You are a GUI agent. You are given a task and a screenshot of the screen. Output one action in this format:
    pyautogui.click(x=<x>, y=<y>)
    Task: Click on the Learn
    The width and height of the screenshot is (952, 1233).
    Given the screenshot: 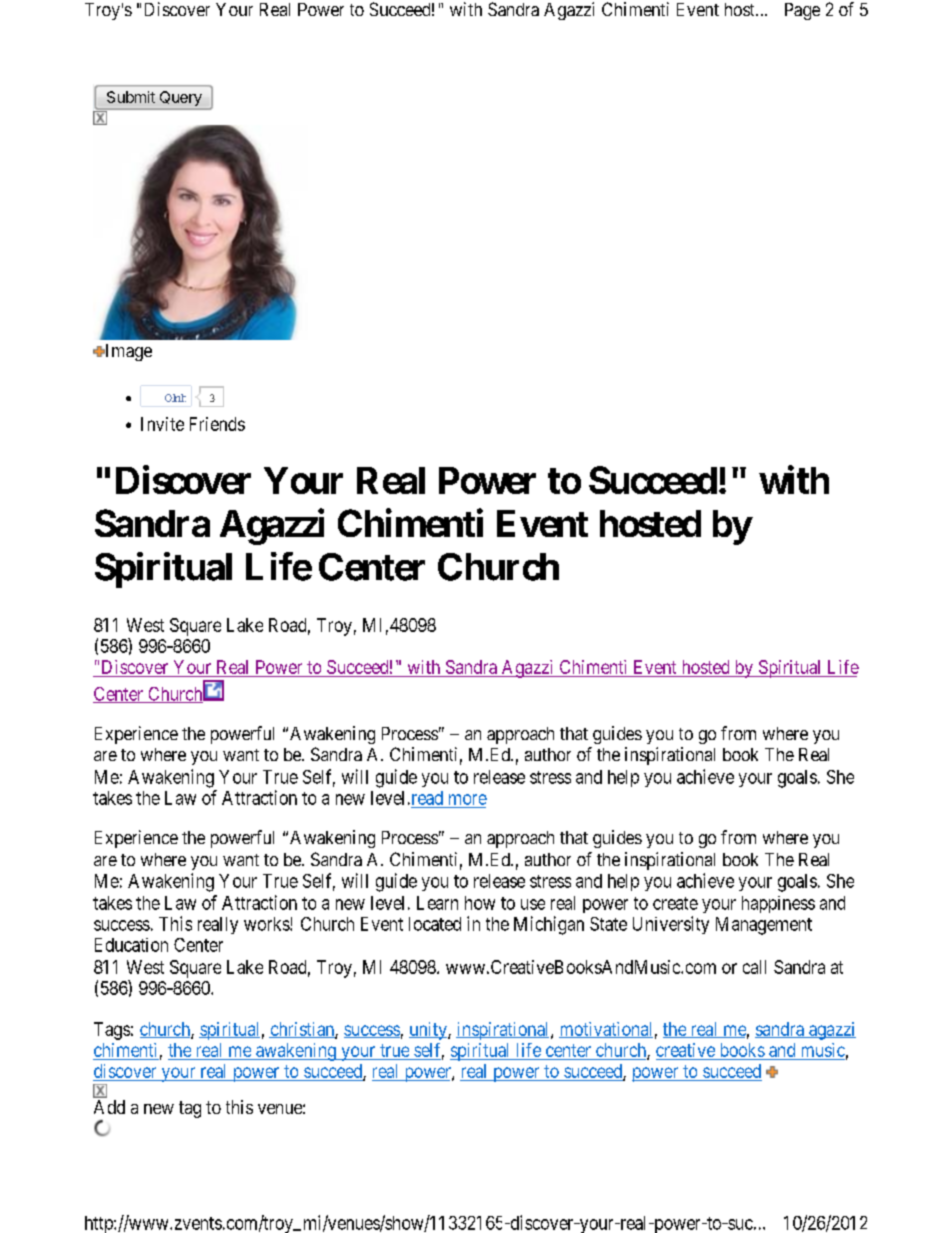 What is the action you would take?
    pyautogui.click(x=437, y=903)
